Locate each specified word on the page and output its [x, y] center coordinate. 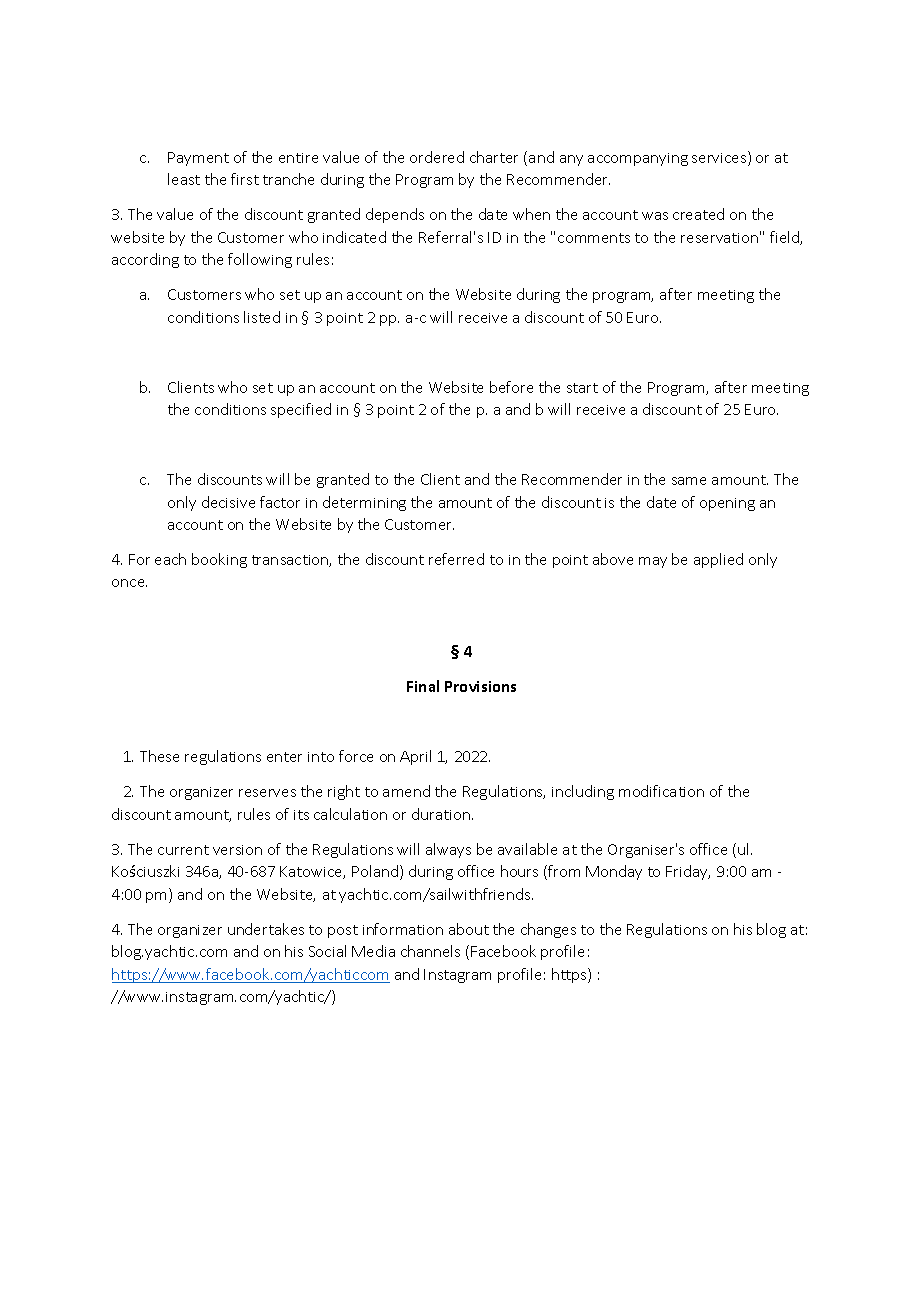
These [159, 756]
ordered [437, 157]
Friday [688, 872]
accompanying [638, 159]
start [582, 388]
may [653, 562]
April [415, 757]
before [511, 387]
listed [262, 317]
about [469, 929]
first [245, 179]
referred [456, 559]
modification [661, 791]
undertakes [266, 929]
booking [219, 560]
